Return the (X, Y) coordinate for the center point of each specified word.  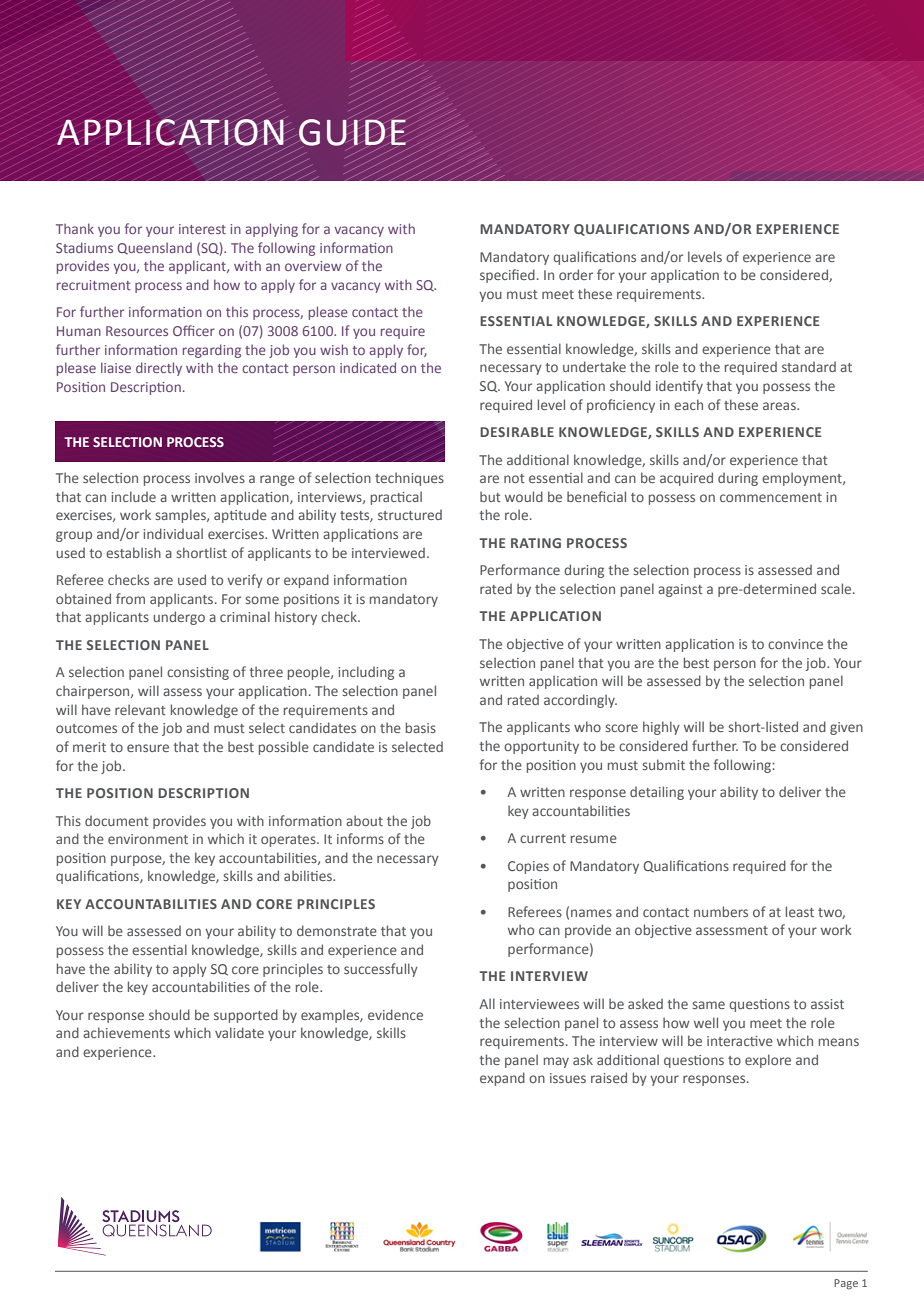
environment (148, 839)
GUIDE (353, 132)
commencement (771, 497)
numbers (721, 911)
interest (202, 229)
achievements (126, 1032)
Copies (528, 867)
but (490, 496)
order (576, 274)
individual (173, 533)
